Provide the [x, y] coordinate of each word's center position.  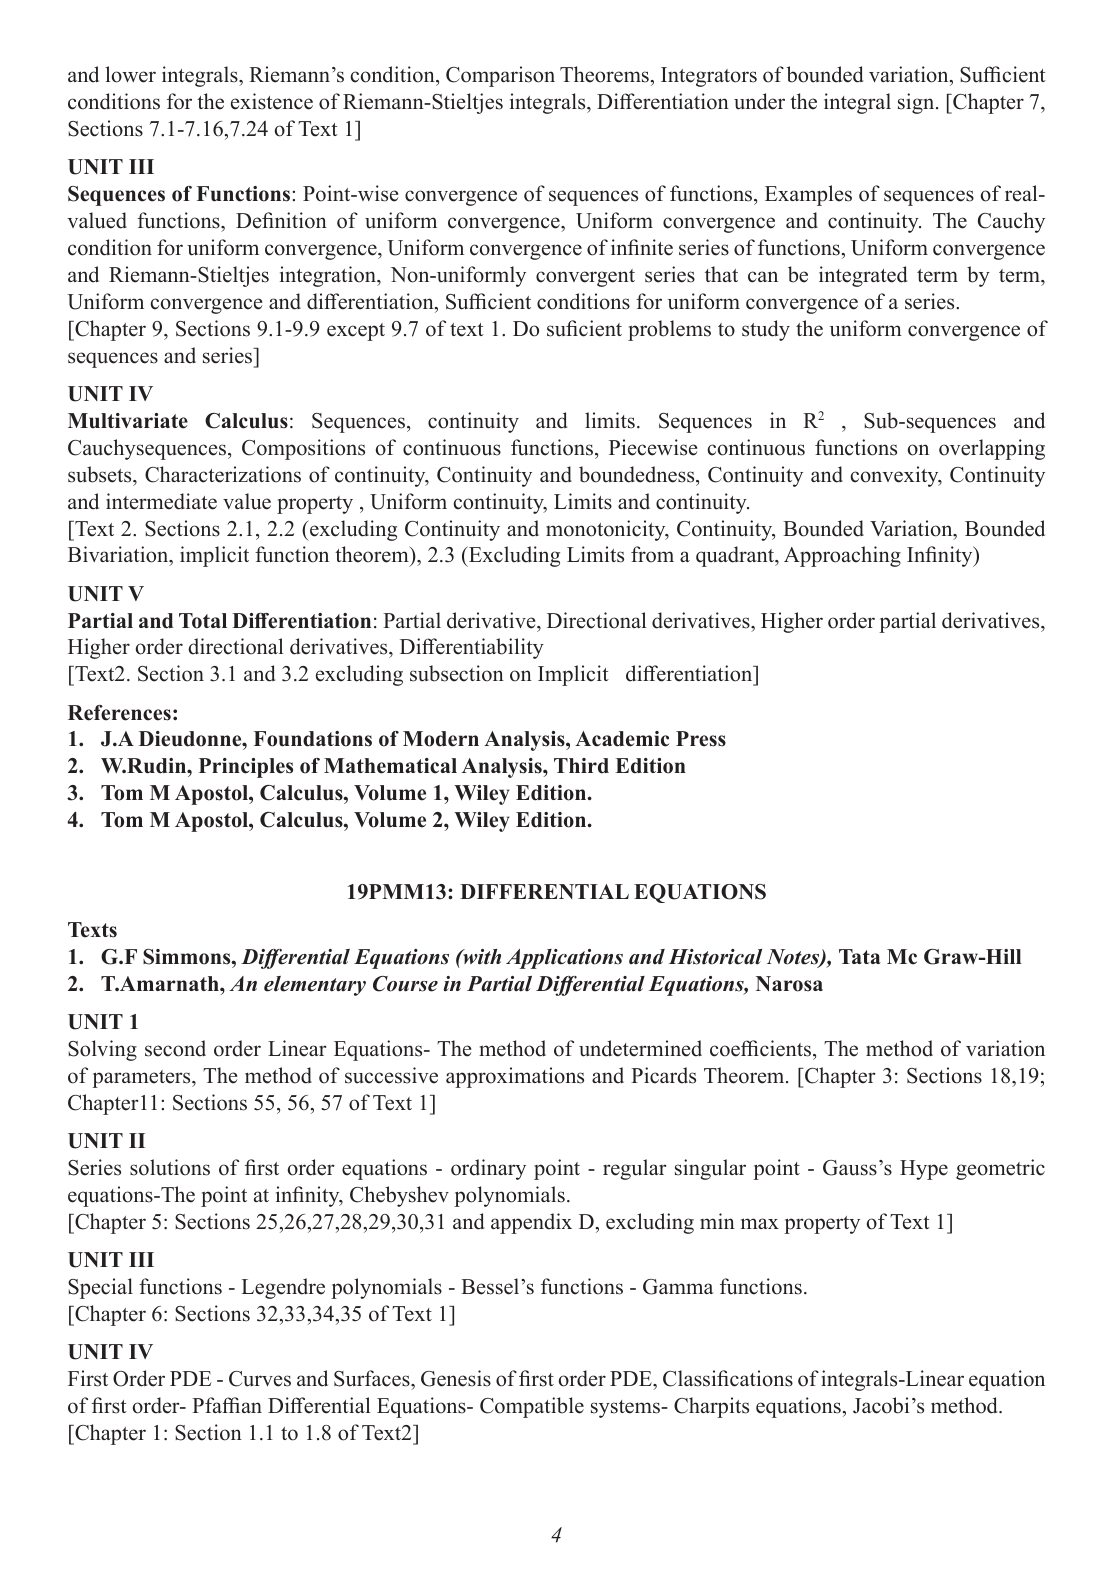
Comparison [500, 76]
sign [917, 103]
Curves [260, 1379]
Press [701, 739]
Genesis [456, 1378]
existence [272, 101]
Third [581, 766]
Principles [246, 768]
